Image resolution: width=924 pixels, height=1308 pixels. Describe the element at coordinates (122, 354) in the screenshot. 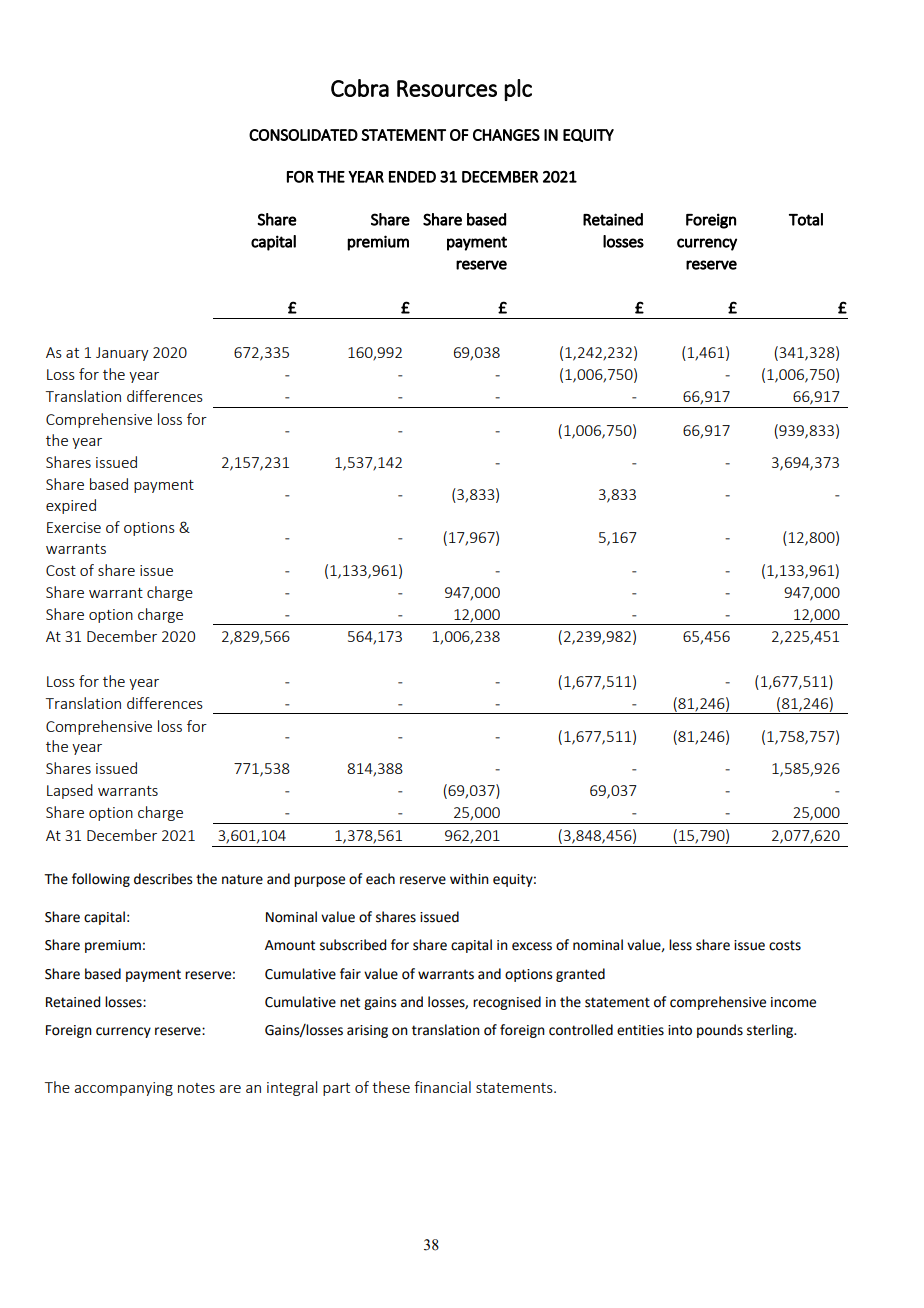

I see `January` at that location.
